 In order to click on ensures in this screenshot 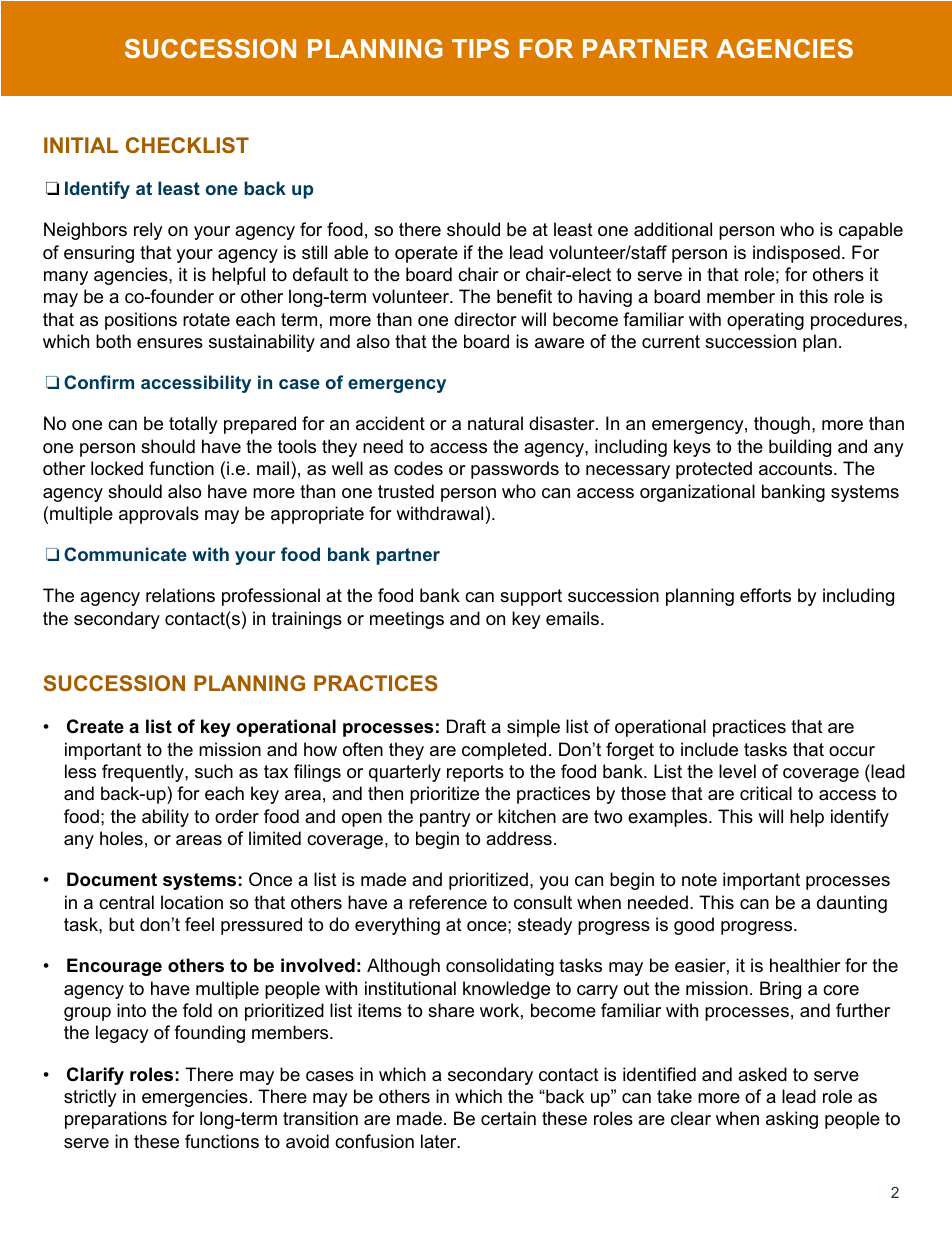, I will do `click(170, 343)`.
